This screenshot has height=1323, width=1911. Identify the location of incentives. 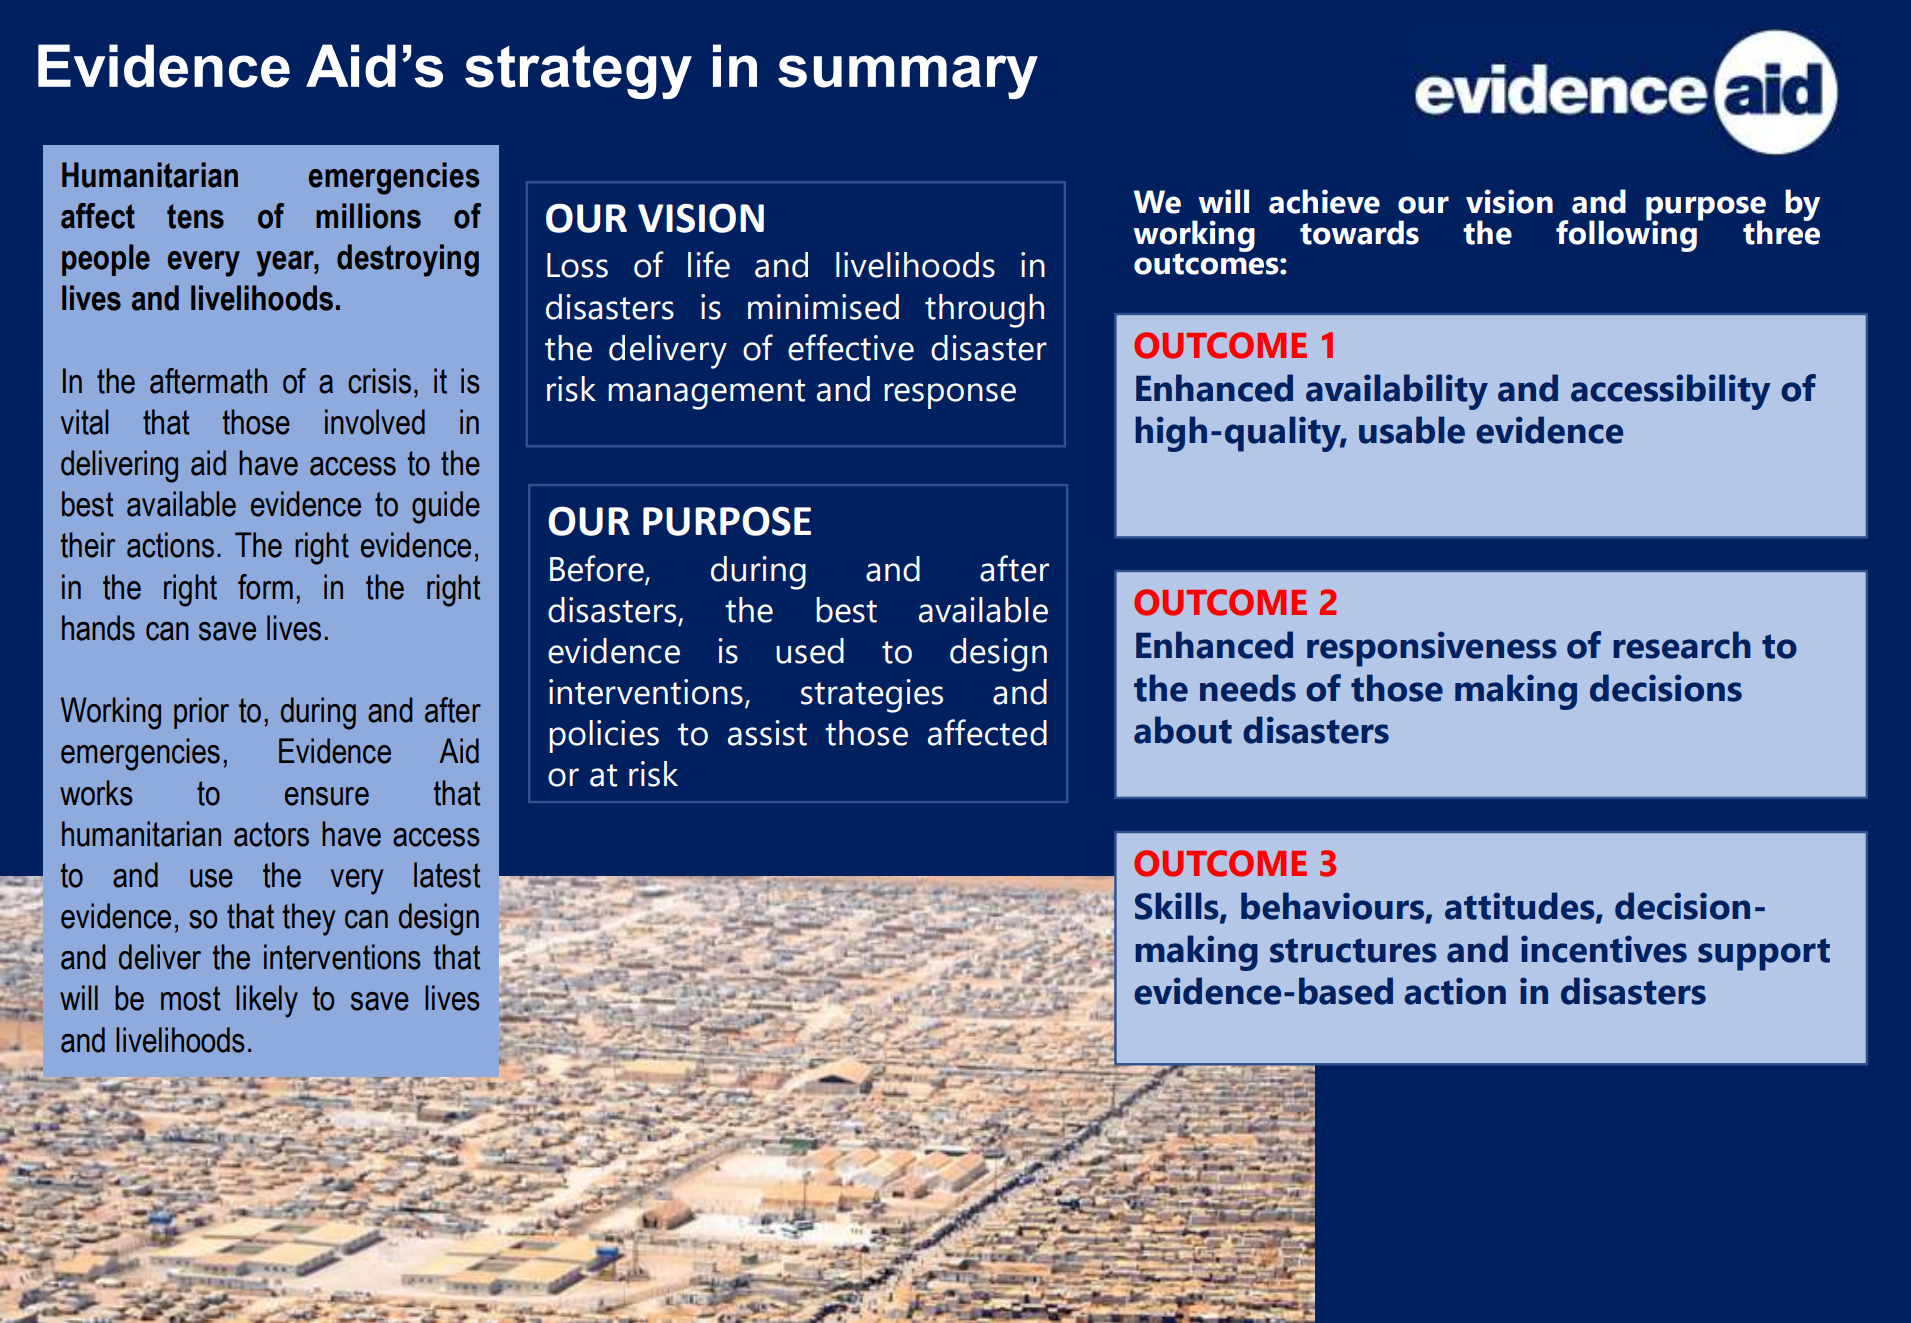
(1604, 949).
